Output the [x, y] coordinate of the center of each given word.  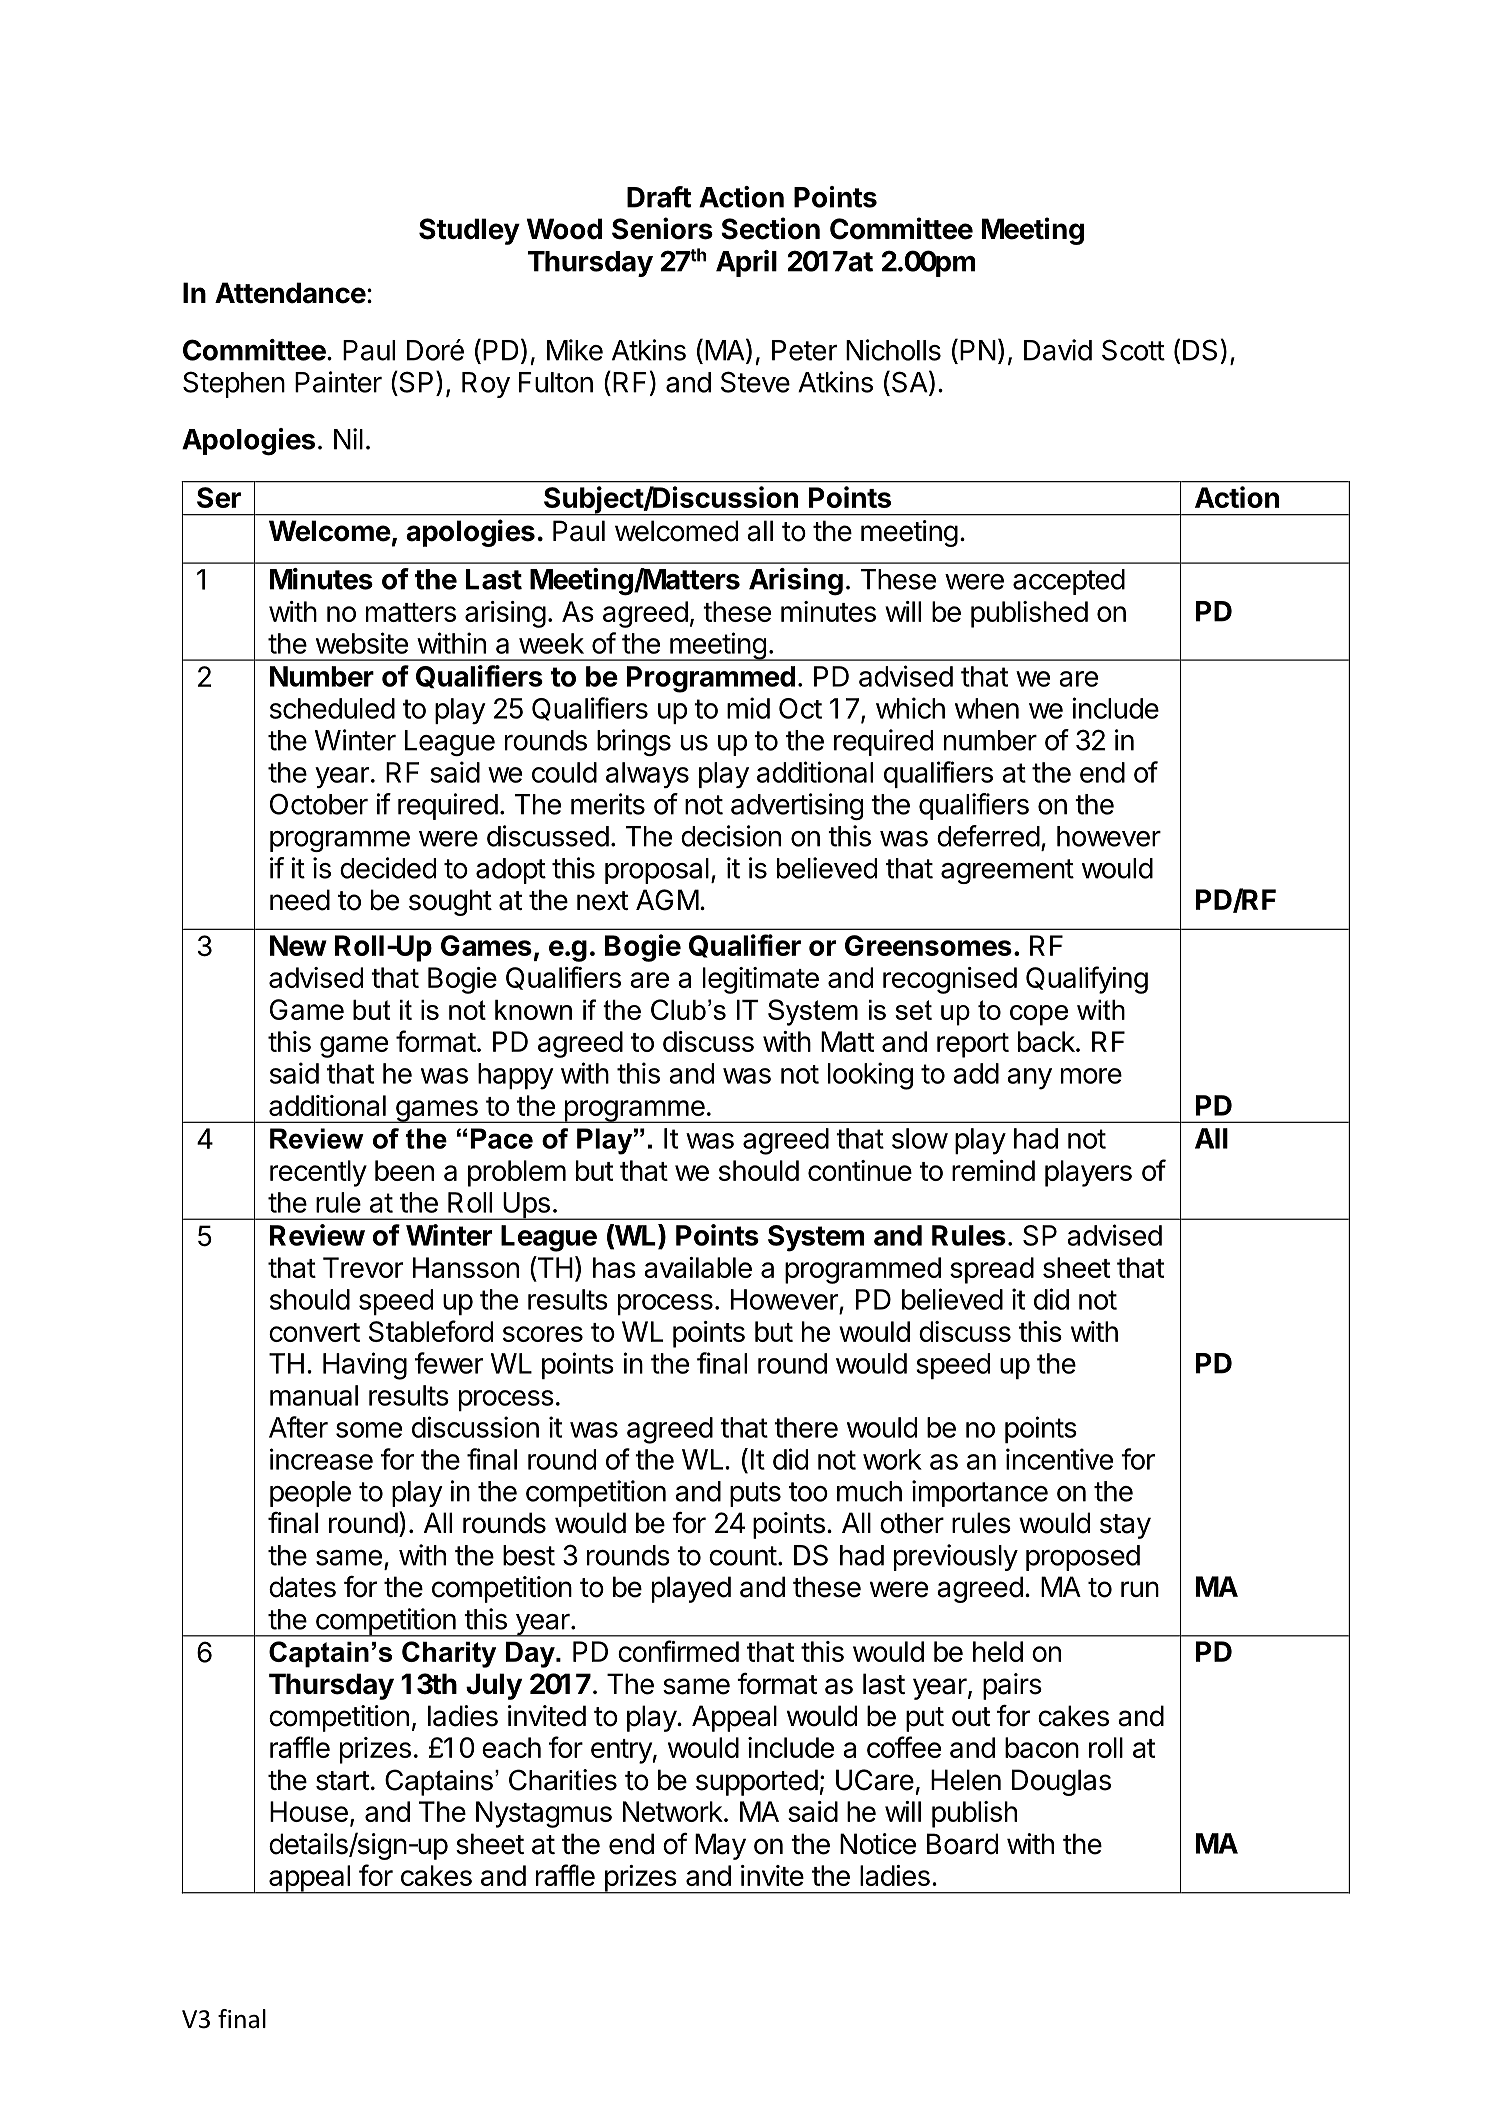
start [343, 1781]
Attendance [290, 293]
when [987, 708]
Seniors [662, 228]
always [647, 775]
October [319, 804]
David [1058, 350]
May [720, 1846]
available [698, 1267]
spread [992, 1270]
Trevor [363, 1267]
